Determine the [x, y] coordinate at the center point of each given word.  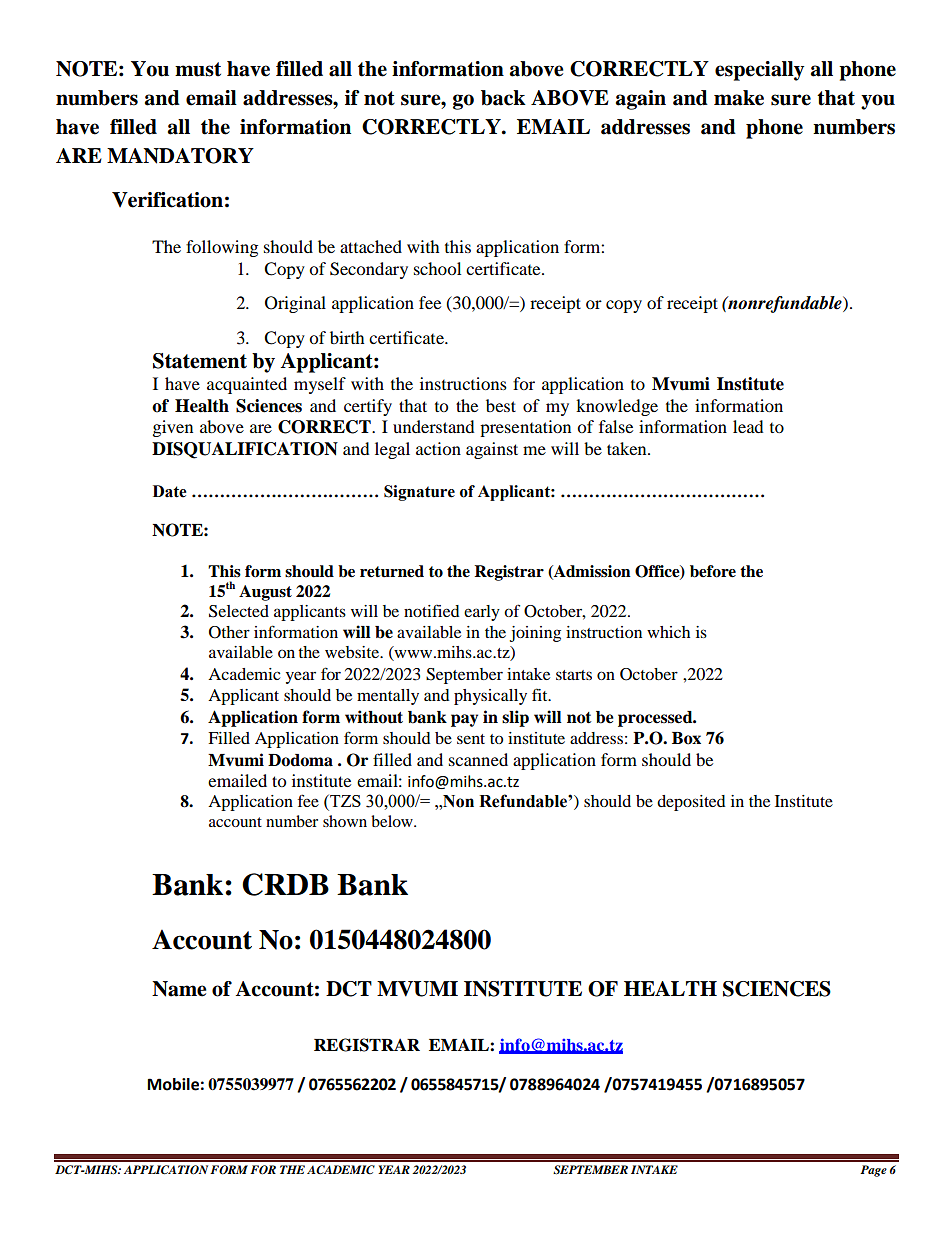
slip [515, 718]
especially [759, 71]
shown [345, 821]
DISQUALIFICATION [245, 450]
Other [229, 632]
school [437, 268]
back [503, 98]
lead [748, 426]
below [393, 821]
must [198, 69]
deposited [691, 803]
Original [295, 304]
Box [686, 738]
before [713, 571]
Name [179, 989]
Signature [419, 493]
